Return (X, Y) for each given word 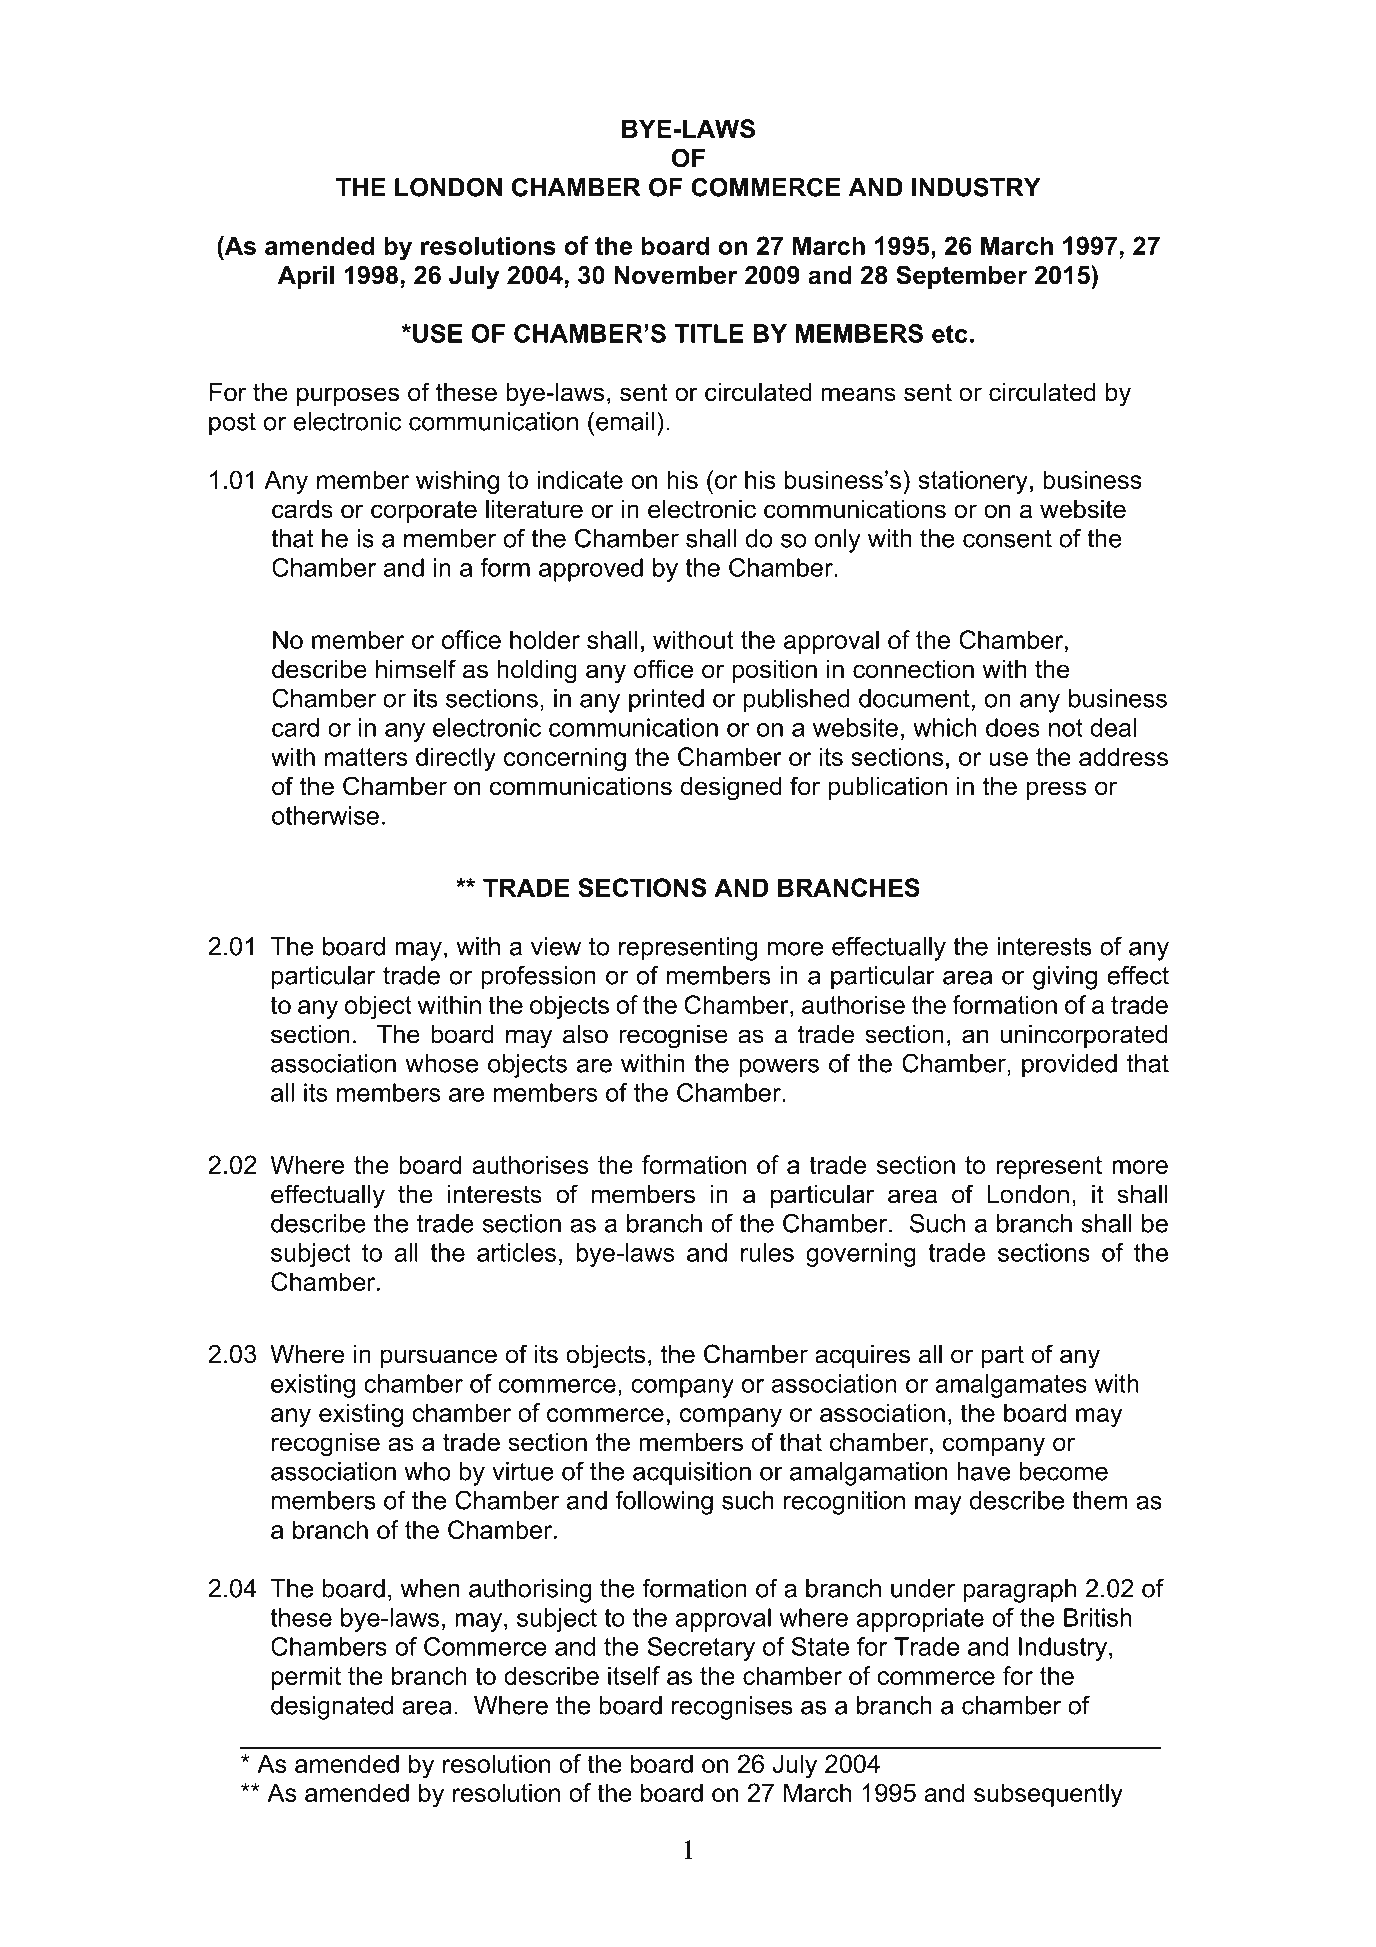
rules (767, 1252)
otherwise (325, 815)
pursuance (439, 1358)
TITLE (709, 333)
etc (950, 334)
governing (861, 1255)
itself (634, 1675)
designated (332, 1708)
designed (731, 789)
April (306, 277)
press (1056, 790)
